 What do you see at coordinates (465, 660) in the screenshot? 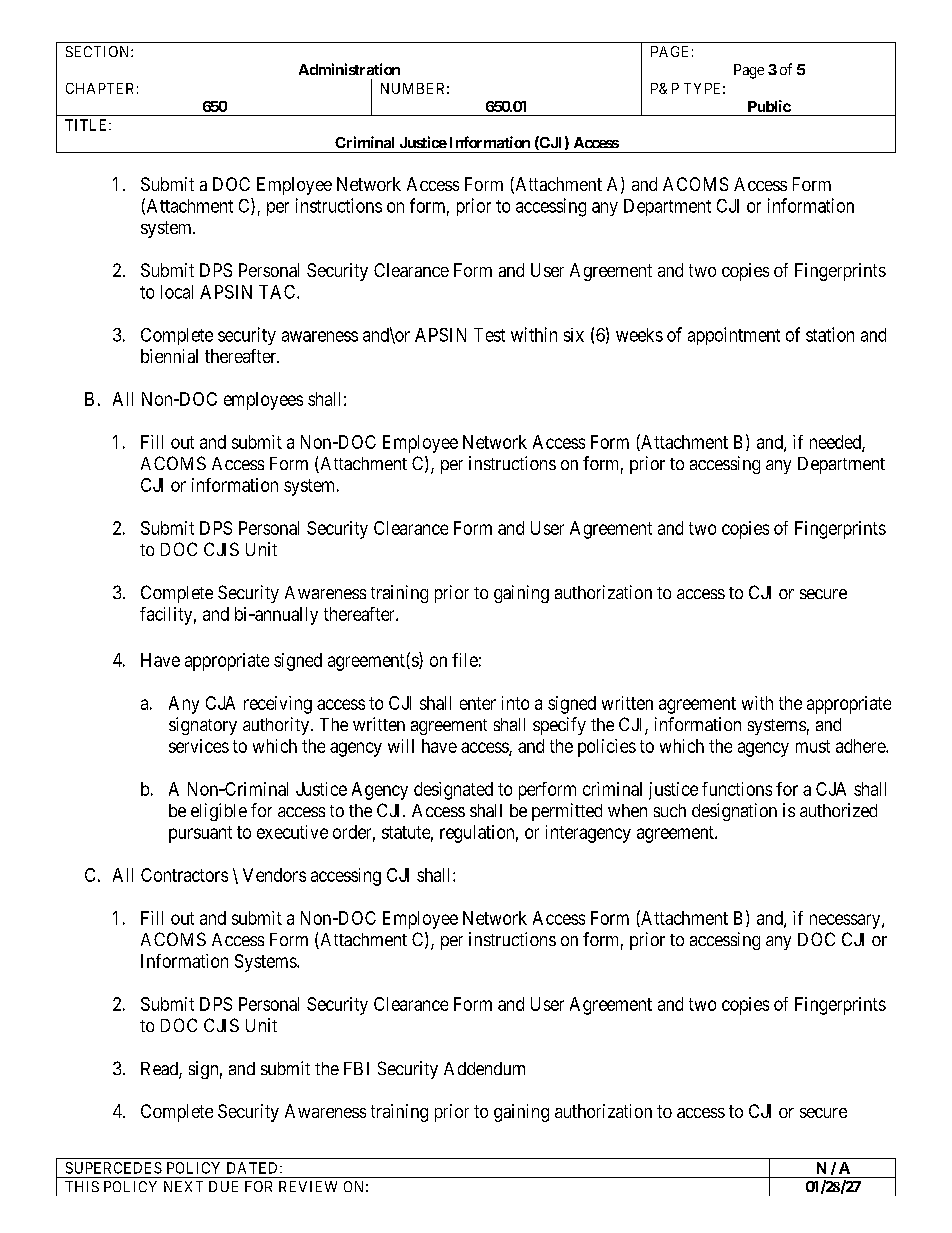
I see `file` at bounding box center [465, 660].
